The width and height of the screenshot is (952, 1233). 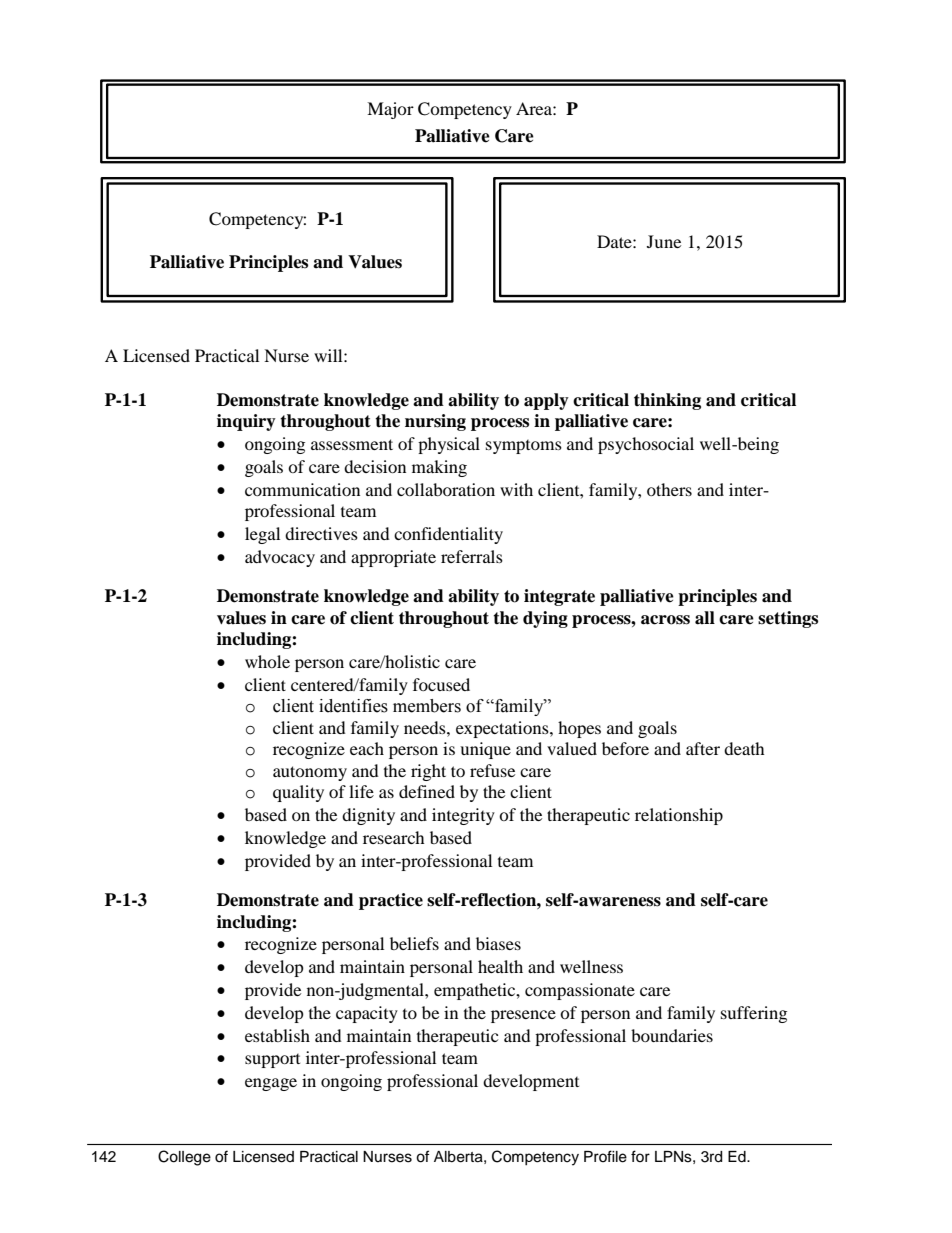 I want to click on whole, so click(x=267, y=661).
